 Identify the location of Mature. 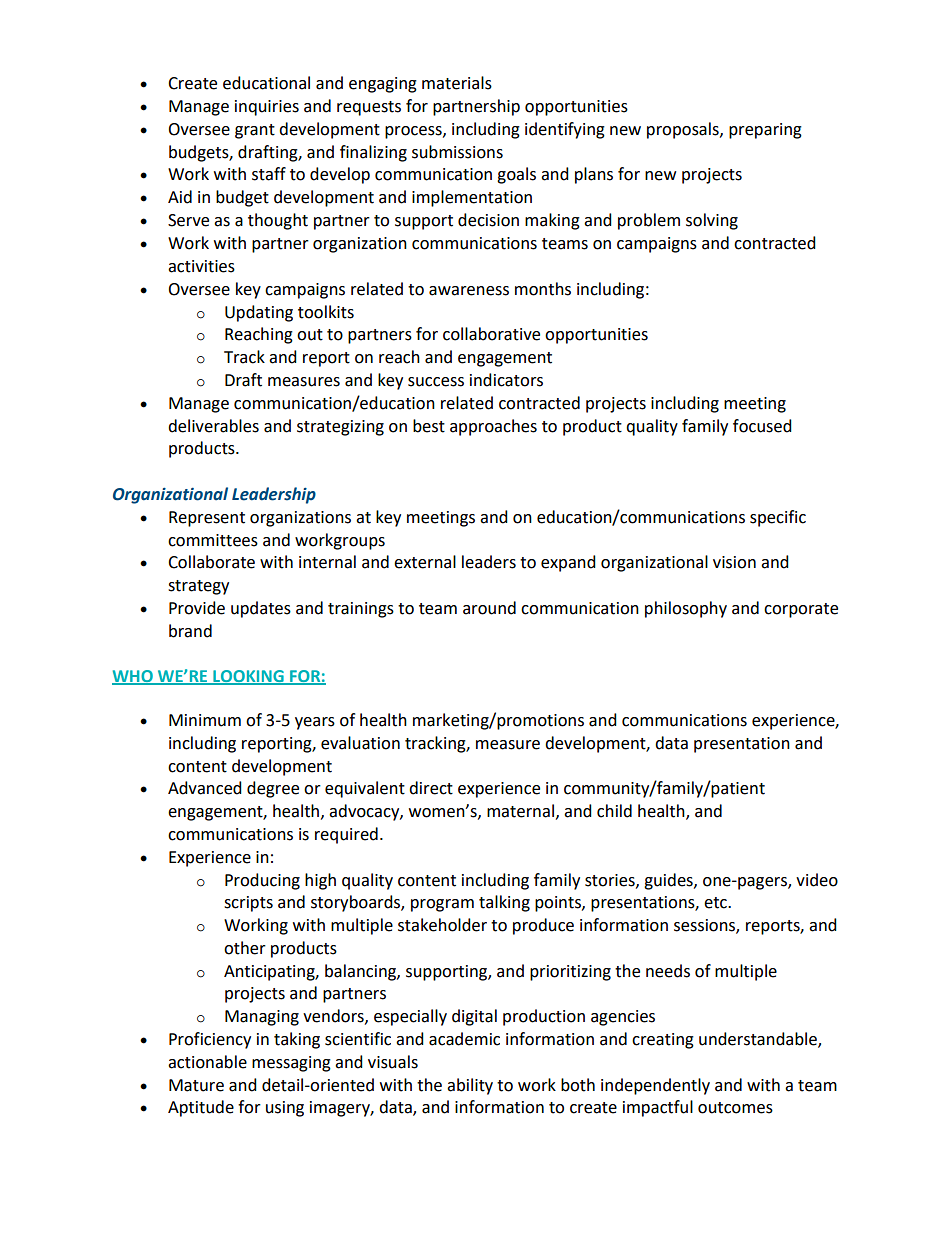
(196, 1085).
